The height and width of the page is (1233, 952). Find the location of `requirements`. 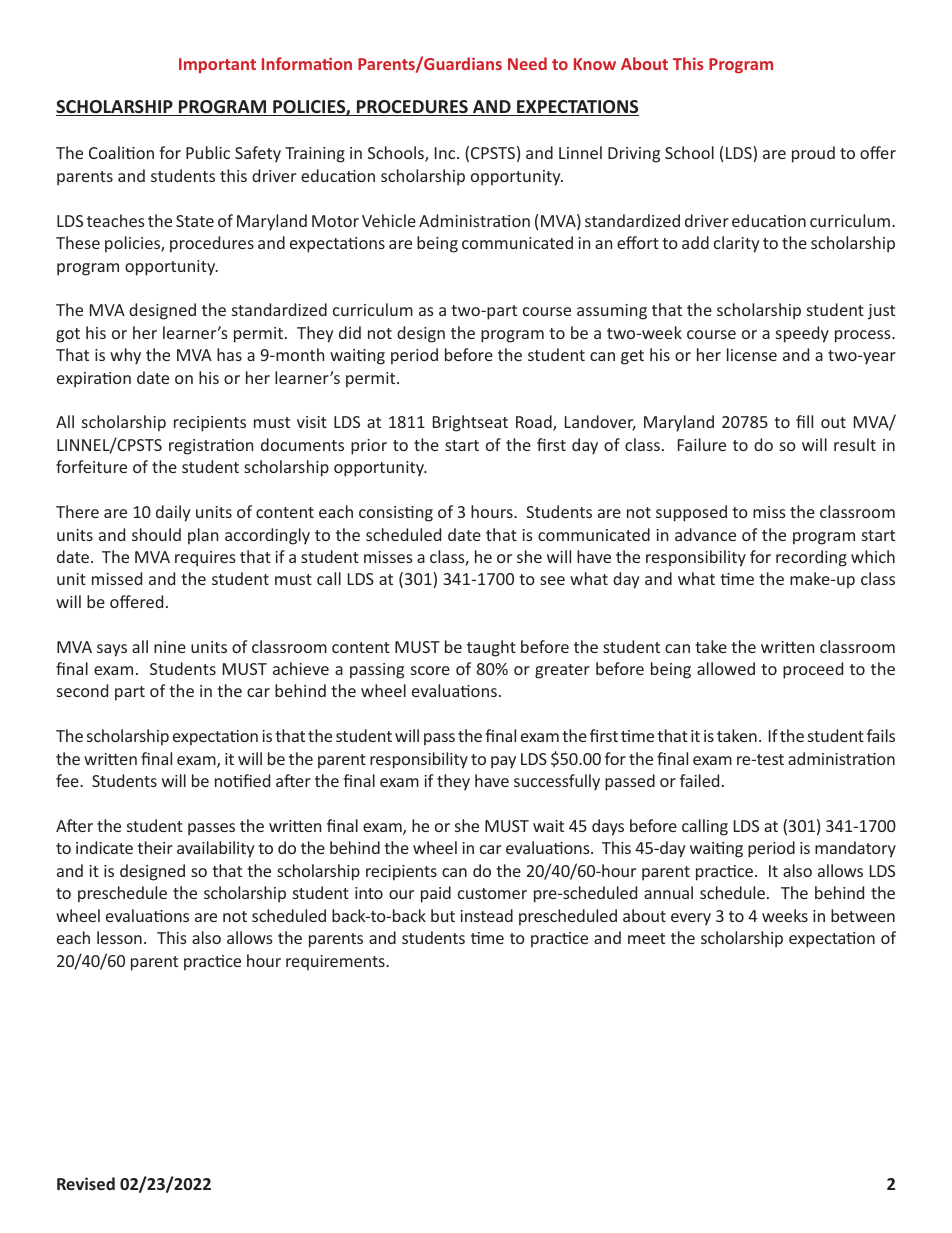

requirements is located at coordinates (336, 963).
